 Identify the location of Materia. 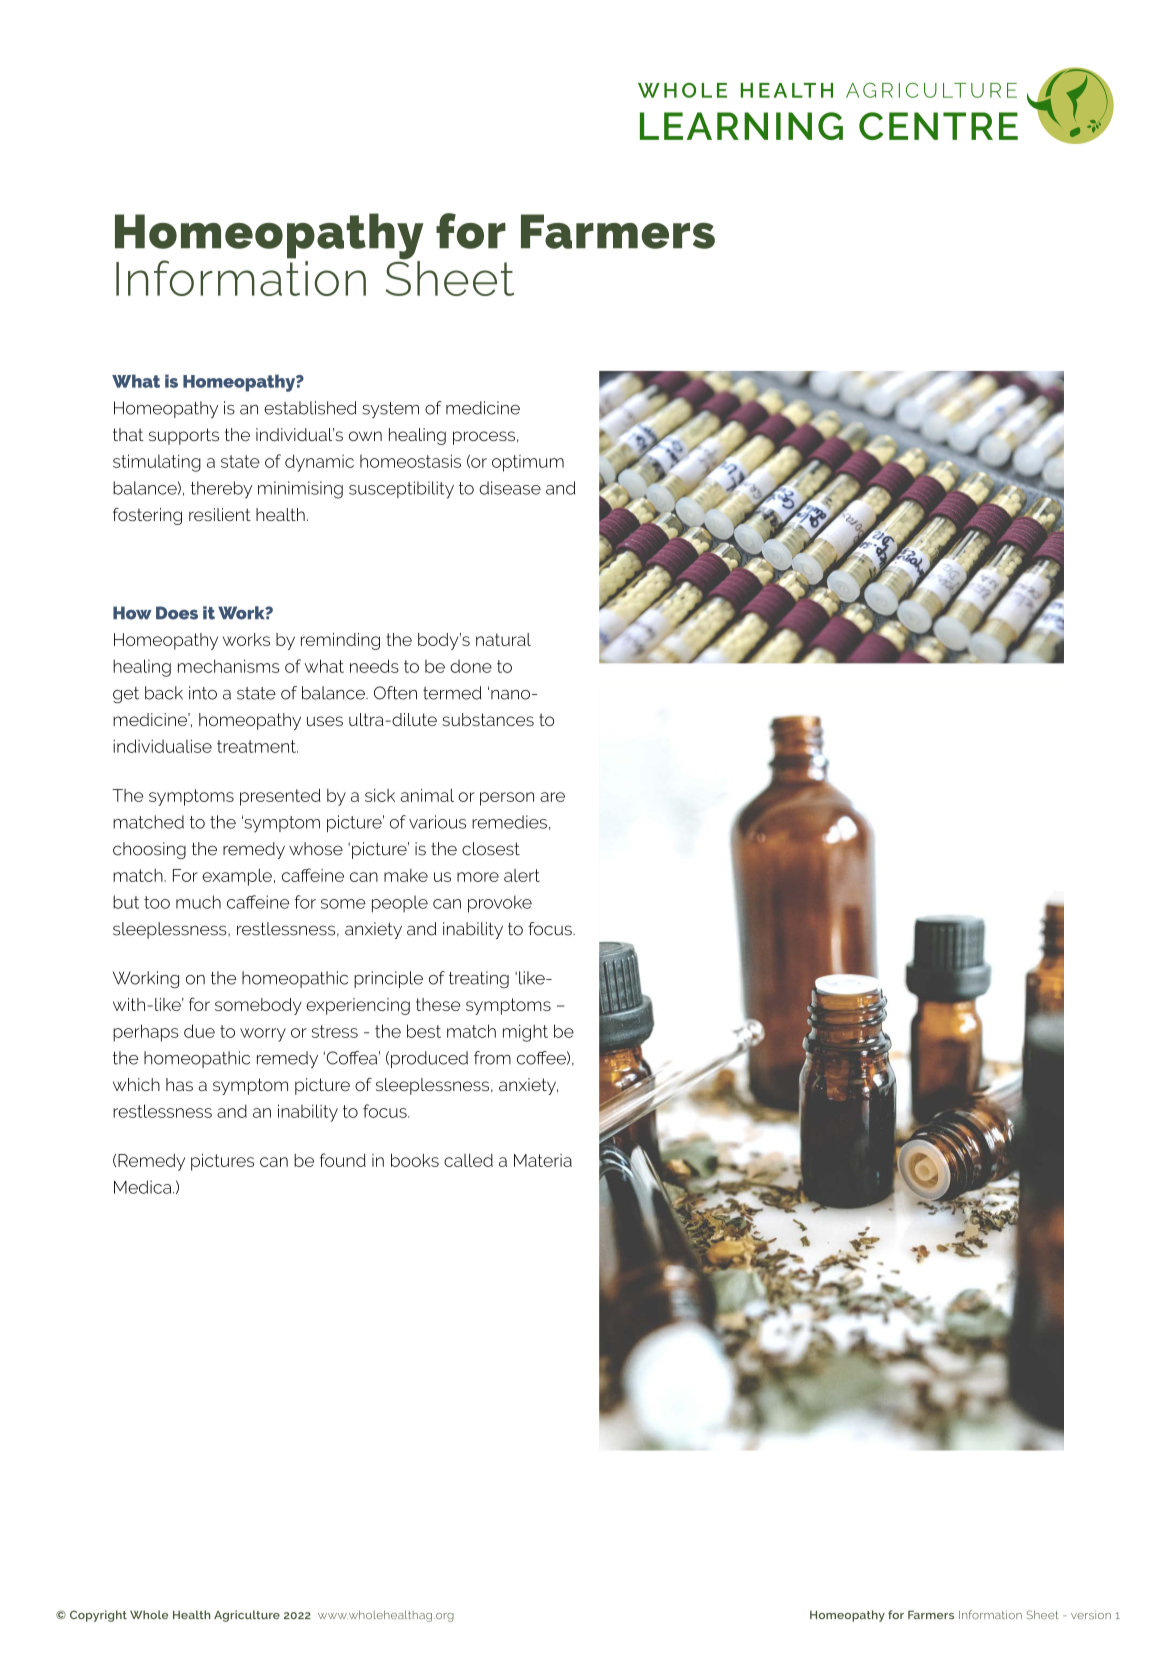
(543, 1160).
